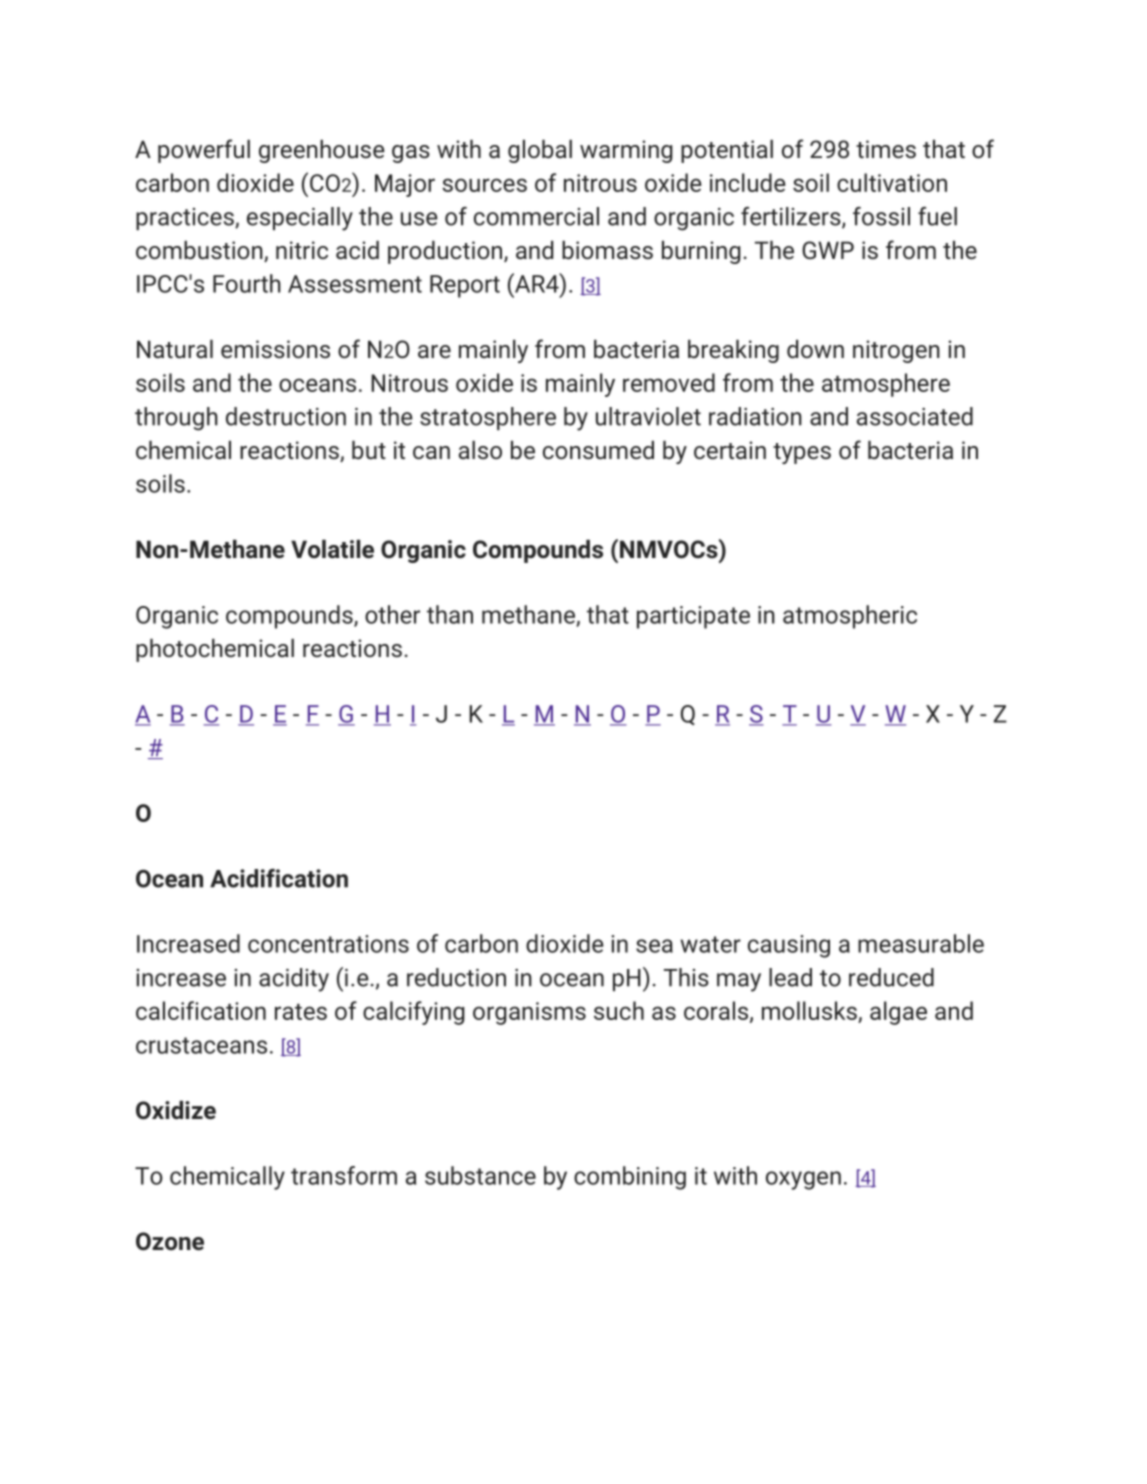  What do you see at coordinates (803, 1180) in the screenshot?
I see `oxygen` at bounding box center [803, 1180].
